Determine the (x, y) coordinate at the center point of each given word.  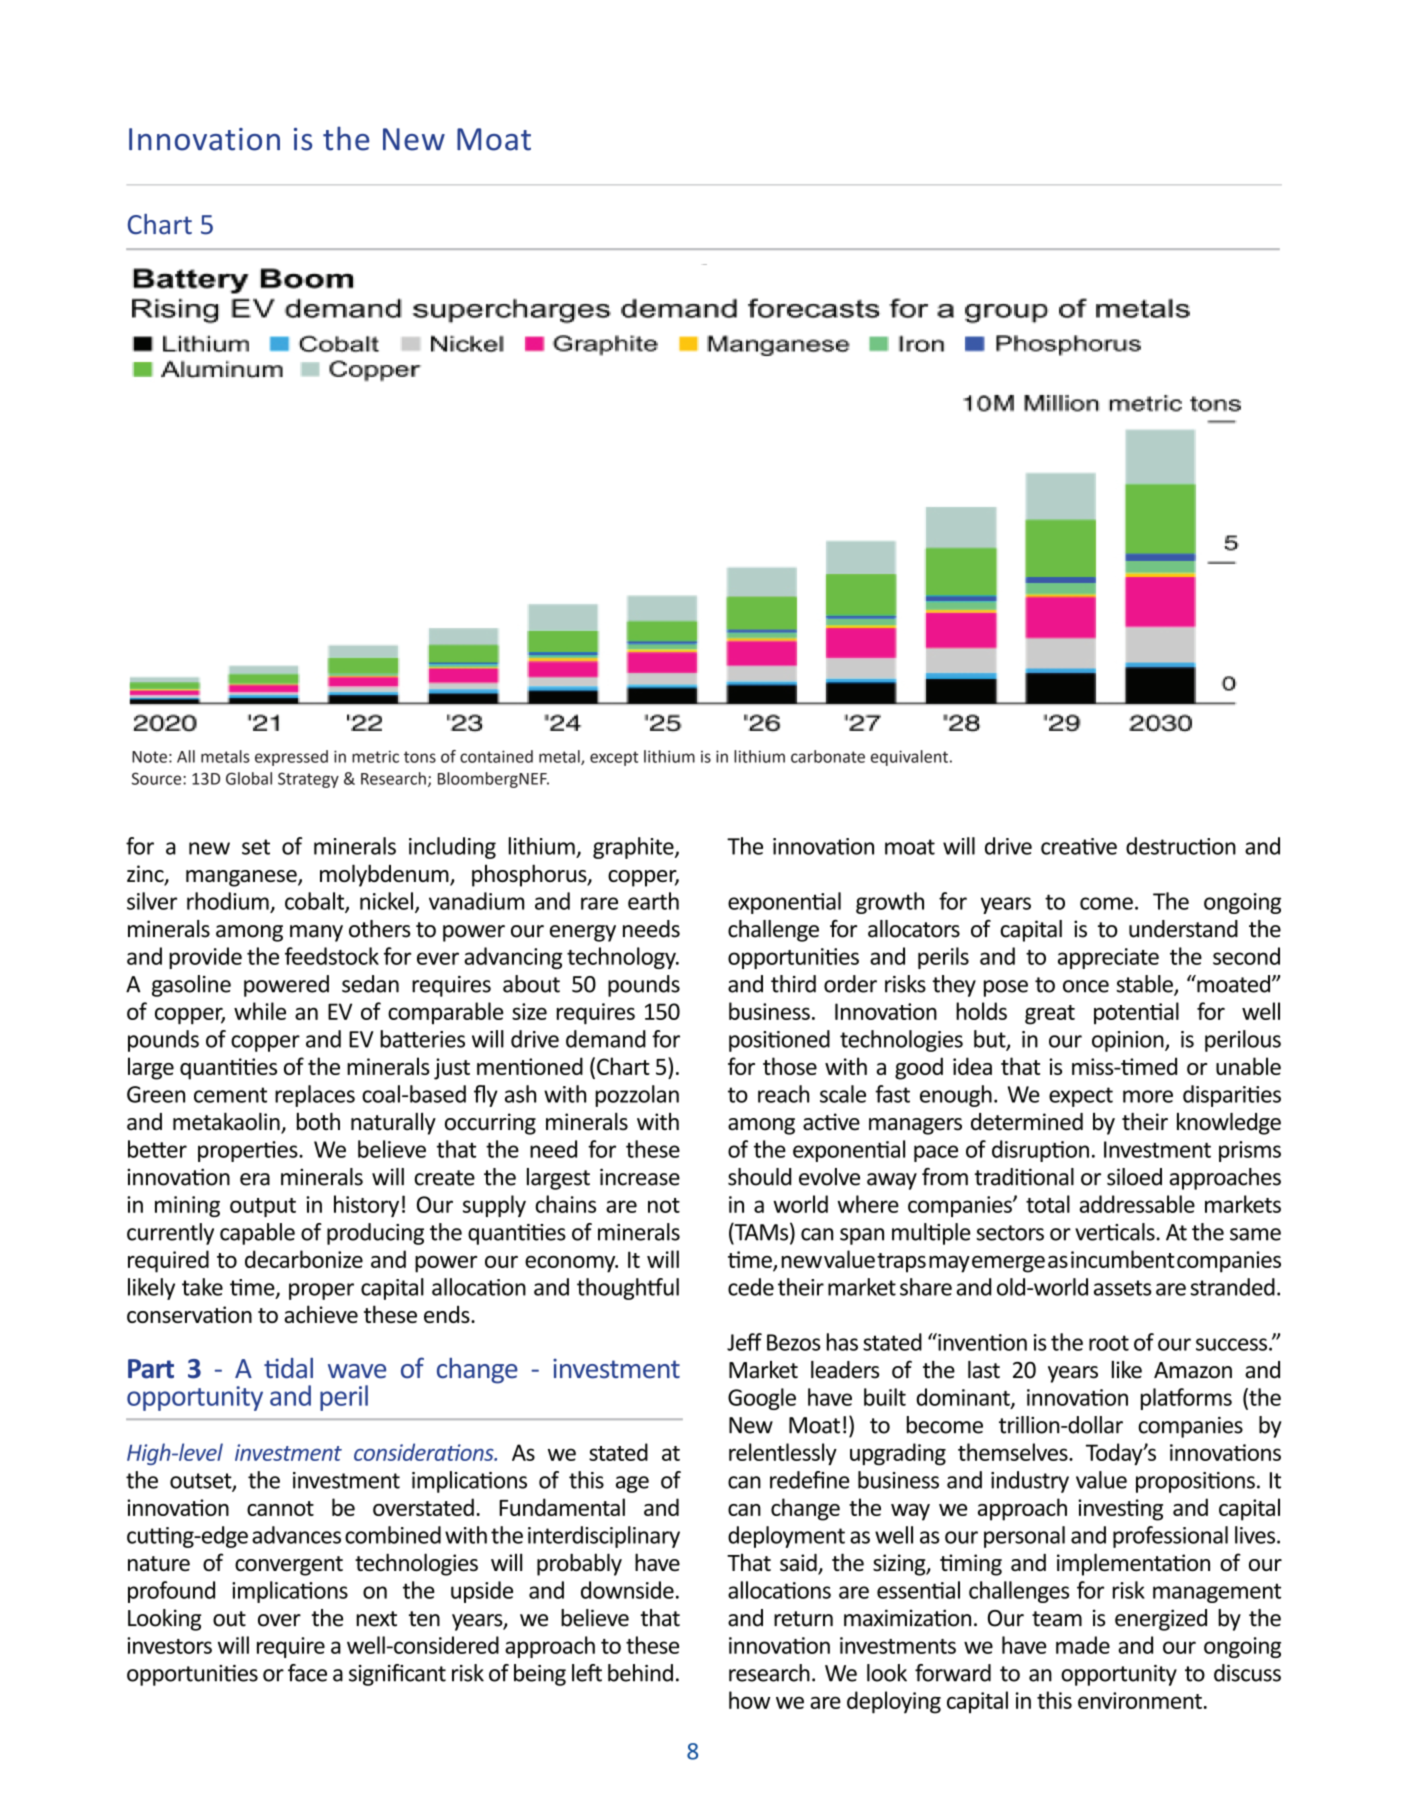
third (793, 984)
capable (257, 1234)
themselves (1014, 1452)
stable (1145, 985)
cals (1138, 1232)
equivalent (909, 758)
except (614, 758)
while (260, 1011)
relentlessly (783, 1454)
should (759, 1177)
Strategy (308, 780)
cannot (280, 1508)
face (307, 1673)
